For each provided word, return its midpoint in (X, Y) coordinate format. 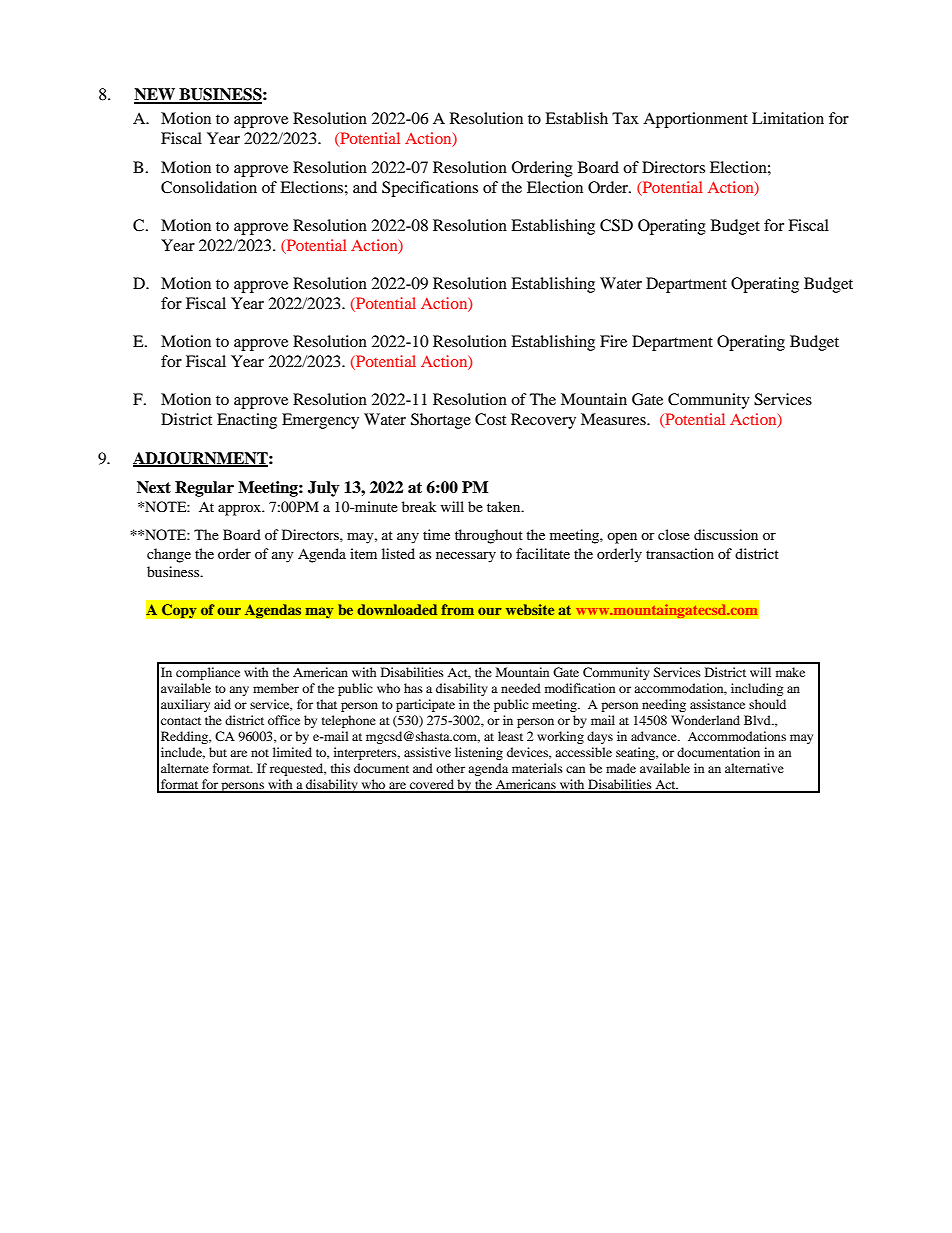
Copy (179, 611)
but (218, 752)
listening (479, 753)
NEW (155, 95)
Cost (490, 419)
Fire (613, 341)
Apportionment (695, 120)
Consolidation (209, 187)
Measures (614, 419)
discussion (726, 534)
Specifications (430, 189)
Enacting (247, 421)
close (674, 534)
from (457, 609)
